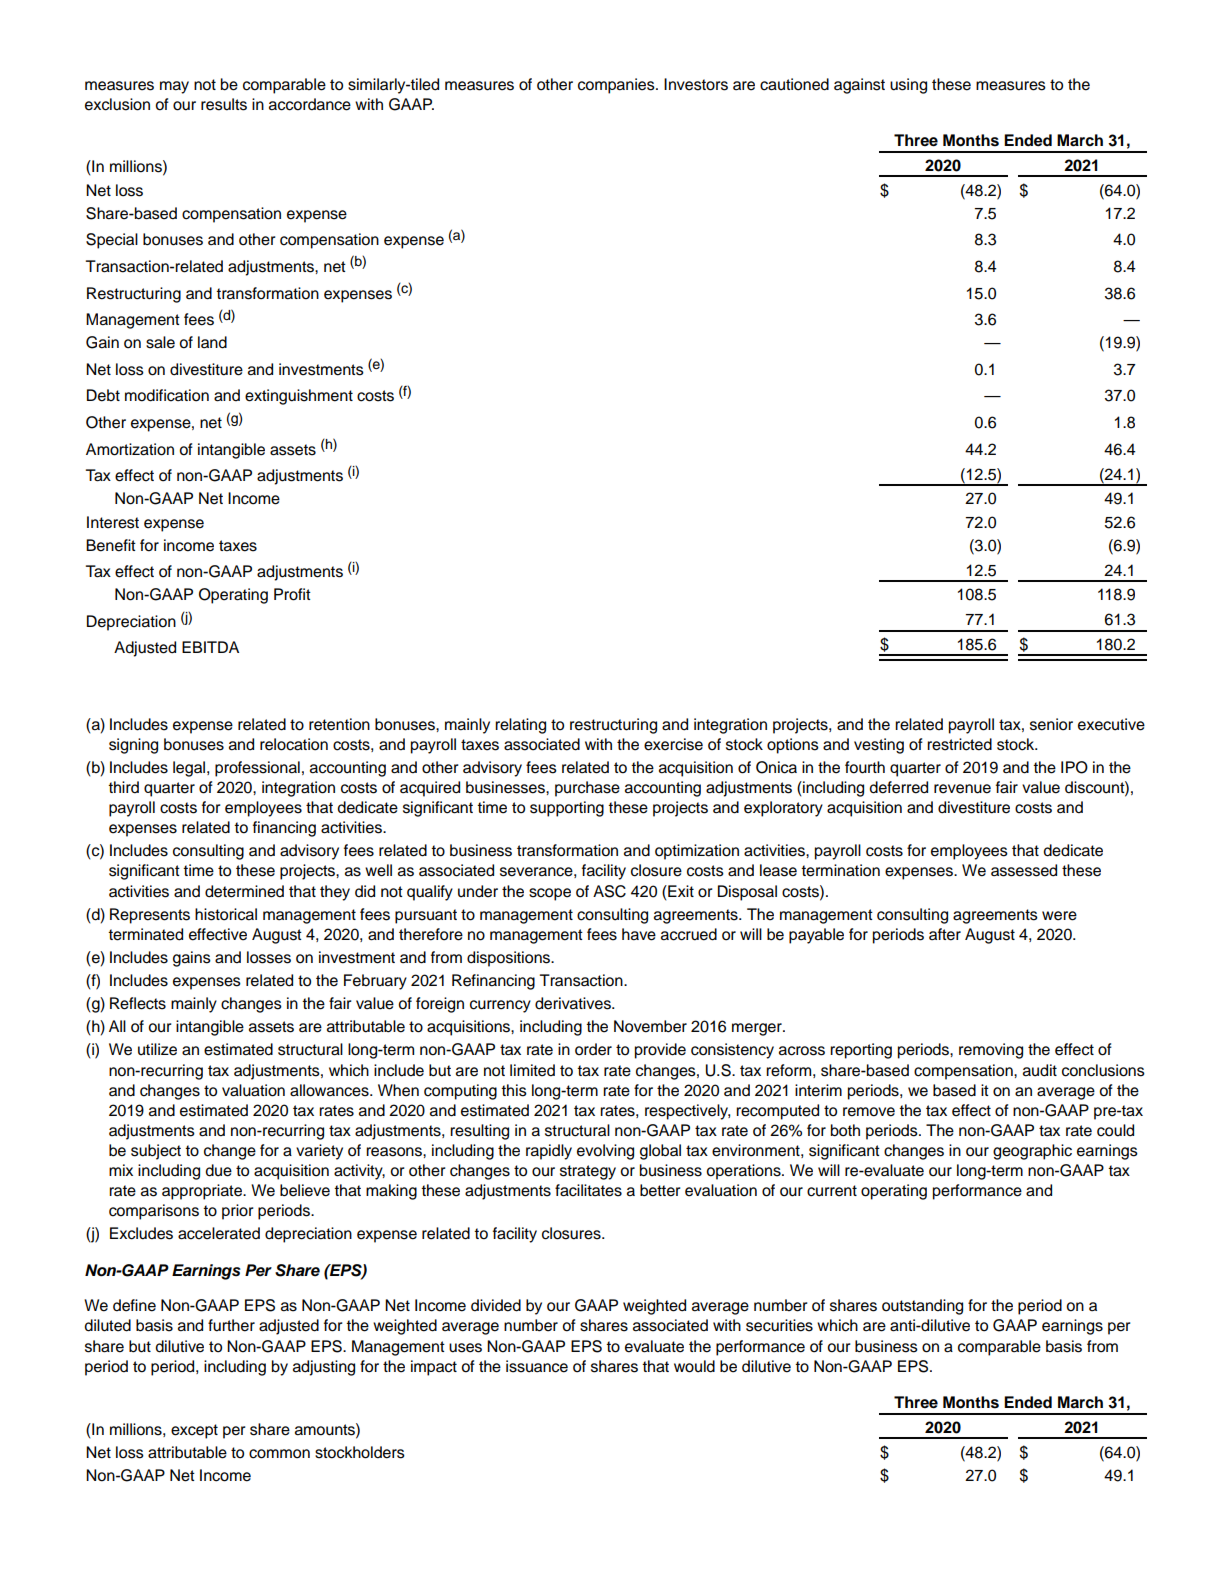 The height and width of the screenshot is (1593, 1231). What do you see at coordinates (922, 1307) in the screenshot?
I see `outstanding` at bounding box center [922, 1307].
